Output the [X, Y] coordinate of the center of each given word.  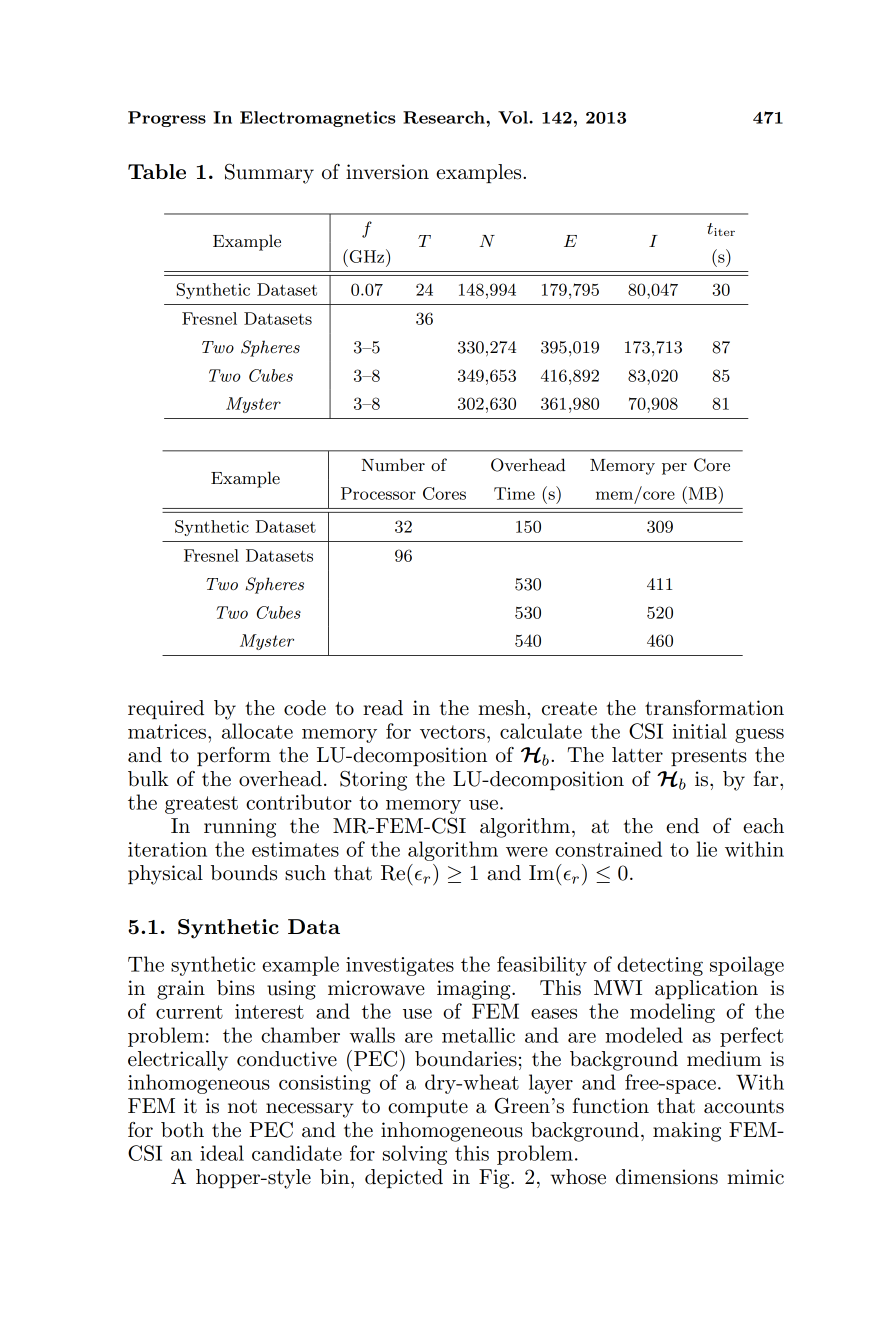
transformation [714, 708]
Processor [378, 493]
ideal [222, 1153]
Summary [269, 174]
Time [514, 493]
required [166, 709]
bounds [244, 873]
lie [707, 849]
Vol [514, 117]
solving [415, 1155]
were [527, 852]
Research [445, 117]
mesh [503, 708]
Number [393, 464]
